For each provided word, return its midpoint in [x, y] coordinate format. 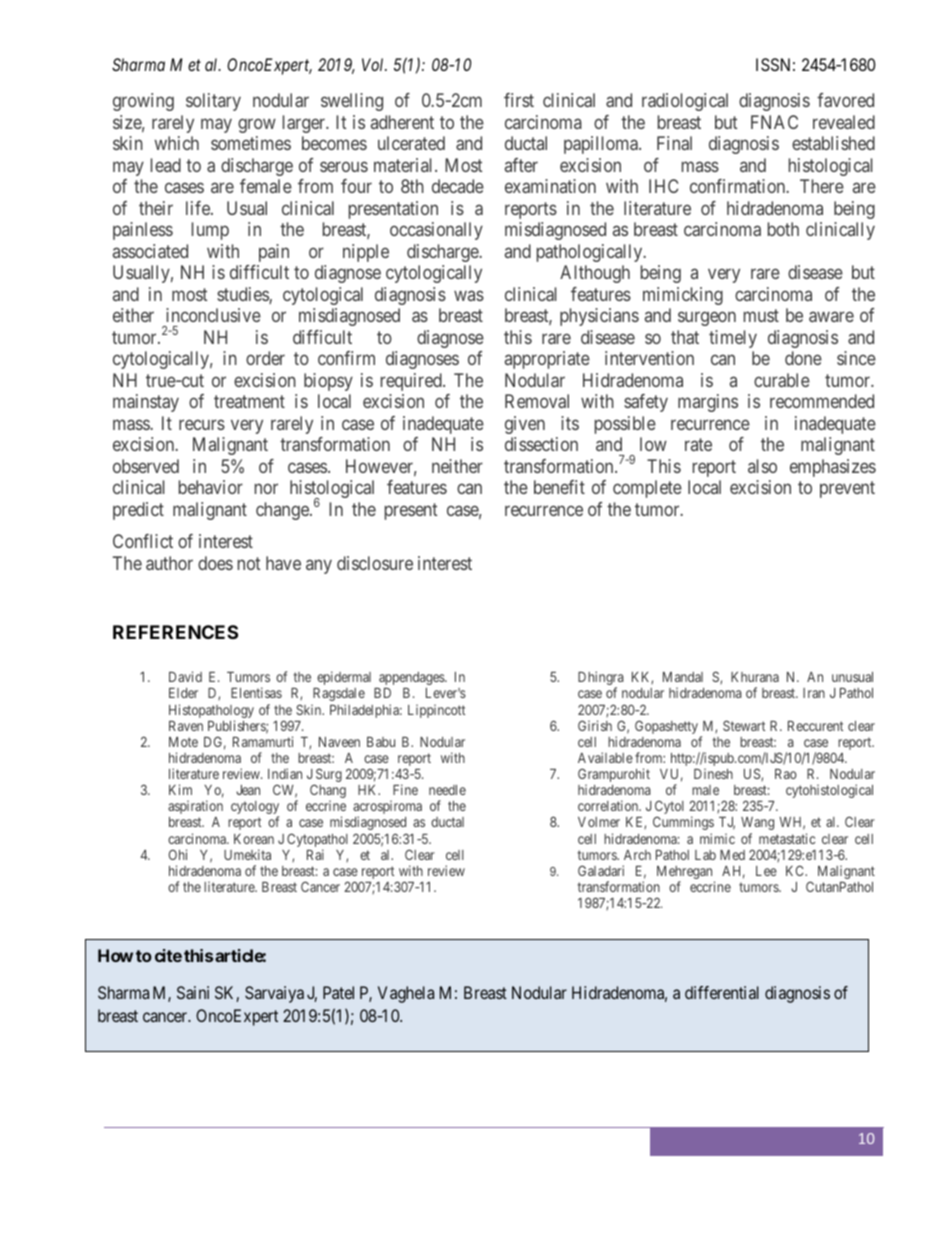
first [519, 100]
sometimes [251, 143]
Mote [183, 742]
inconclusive [213, 315]
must [761, 315]
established [833, 143]
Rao [786, 774]
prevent [847, 489]
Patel [338, 992]
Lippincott [436, 711]
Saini [193, 992]
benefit [559, 487]
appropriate [547, 360]
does [215, 563]
